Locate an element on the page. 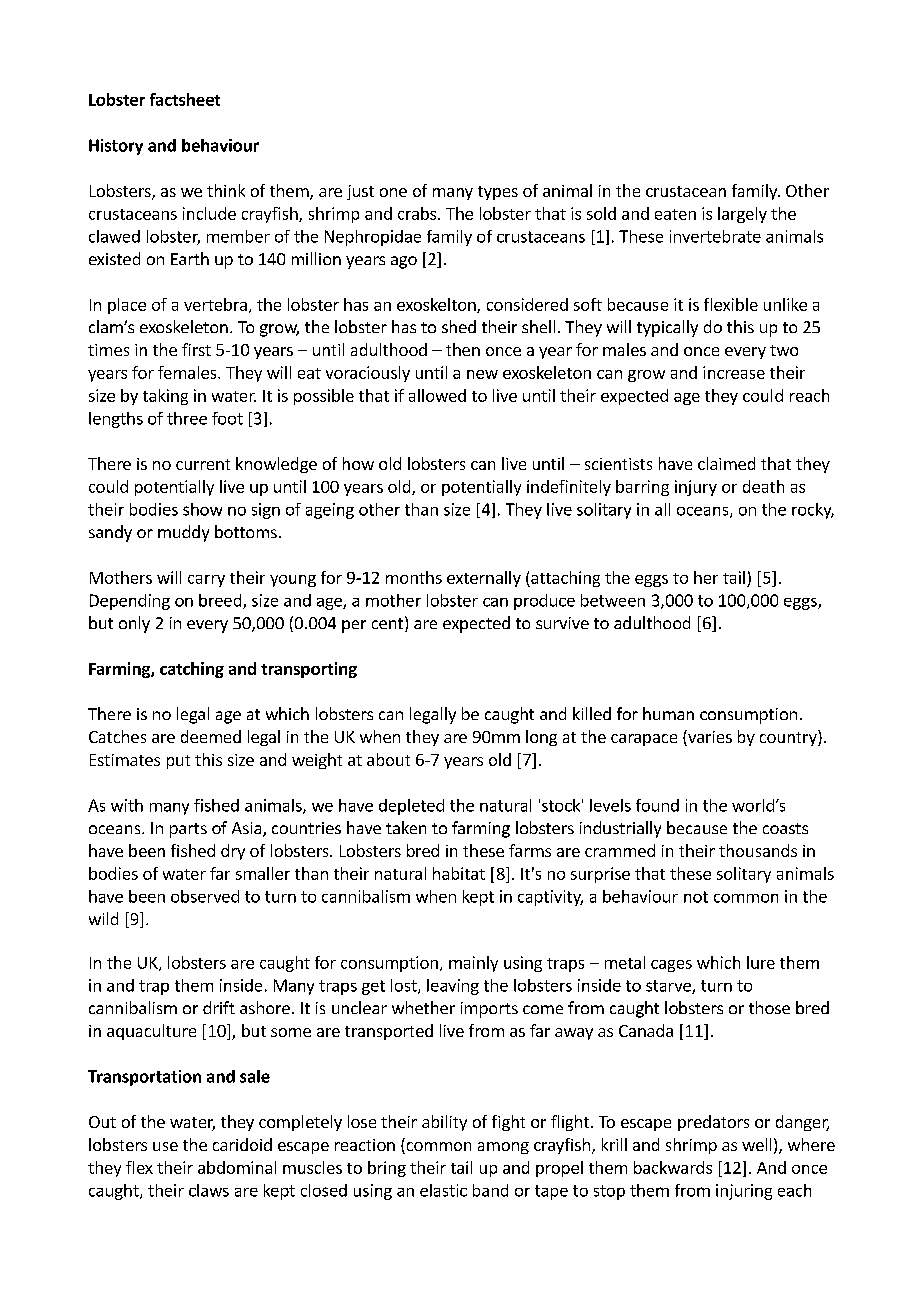 The height and width of the image is (1308, 924). claws is located at coordinates (209, 1190).
